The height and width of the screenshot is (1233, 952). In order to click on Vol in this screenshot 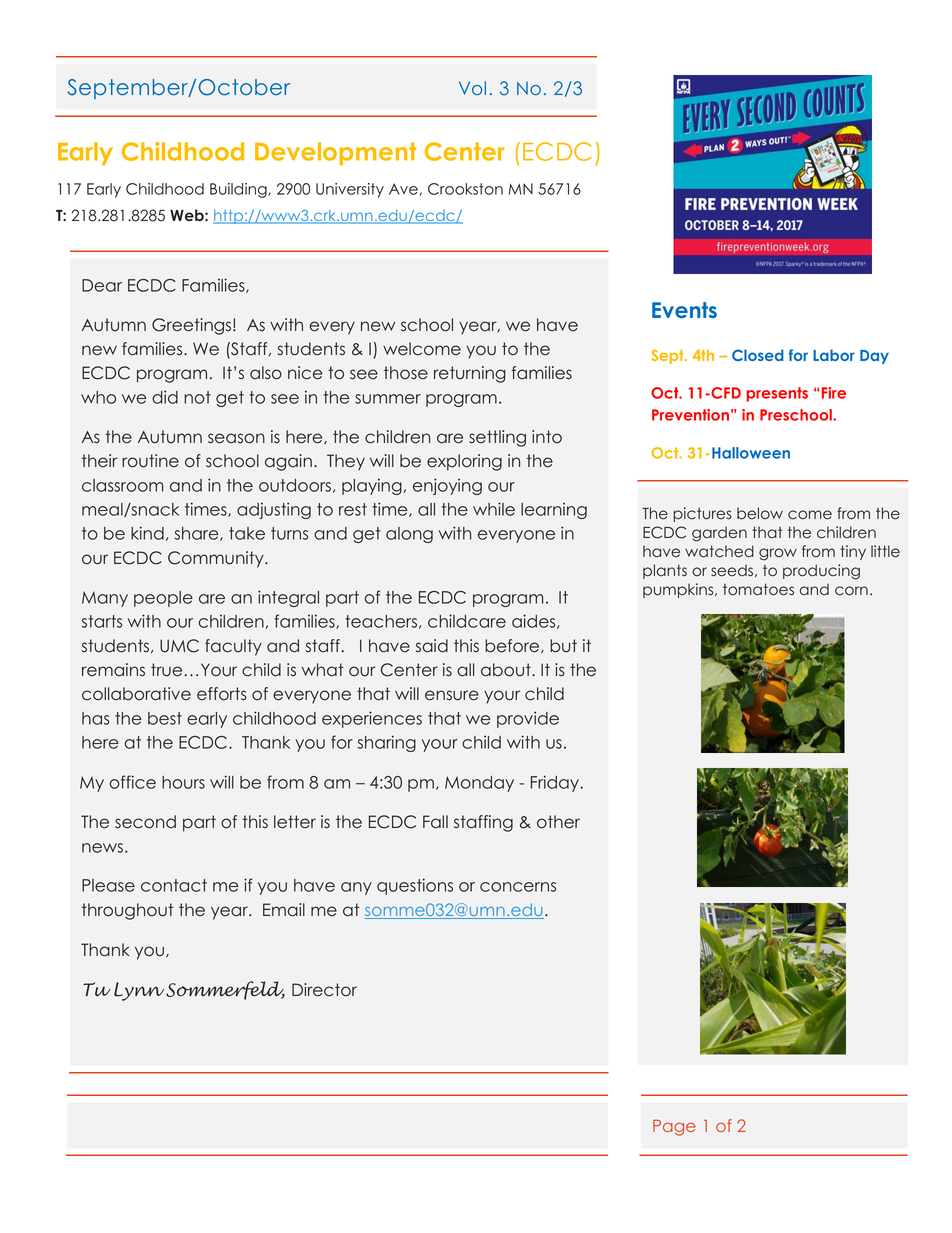, I will do `click(472, 88)`.
